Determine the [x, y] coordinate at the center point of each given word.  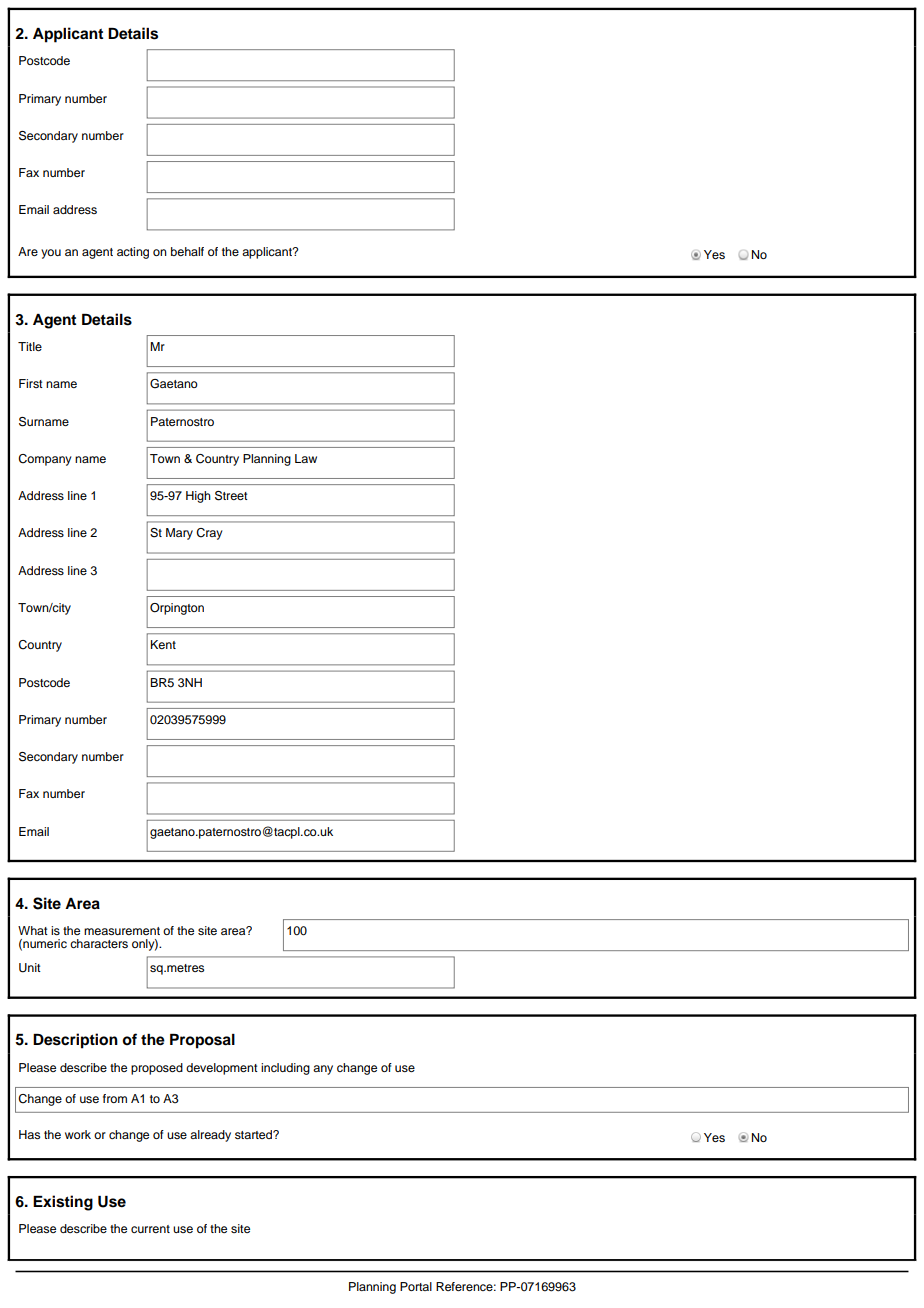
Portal [416, 1286]
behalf [187, 251]
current [150, 1229]
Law [306, 458]
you [51, 254]
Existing [63, 1203]
